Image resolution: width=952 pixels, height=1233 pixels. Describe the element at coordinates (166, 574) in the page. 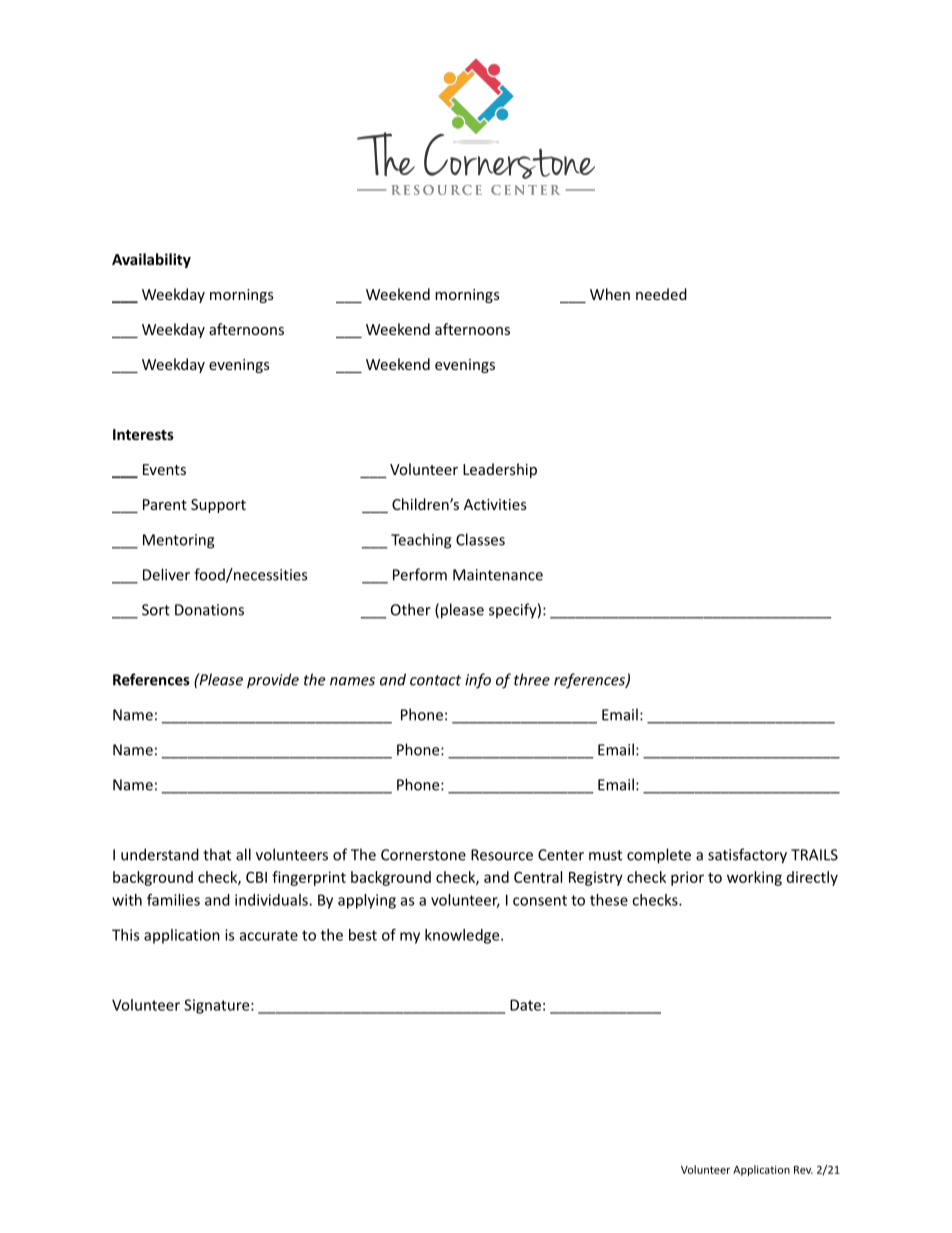

I see `Deliver` at that location.
